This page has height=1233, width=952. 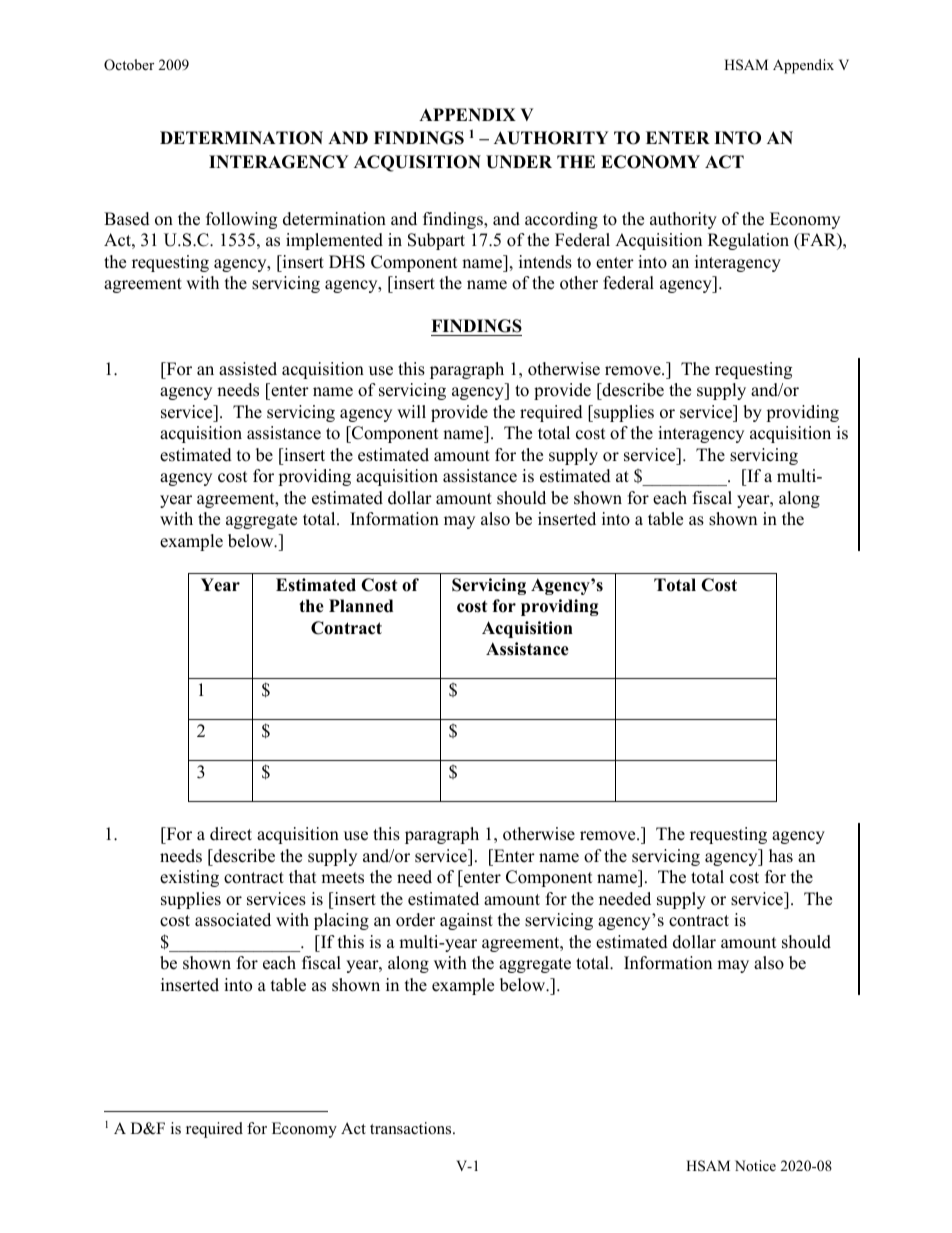 I want to click on has, so click(x=781, y=856).
